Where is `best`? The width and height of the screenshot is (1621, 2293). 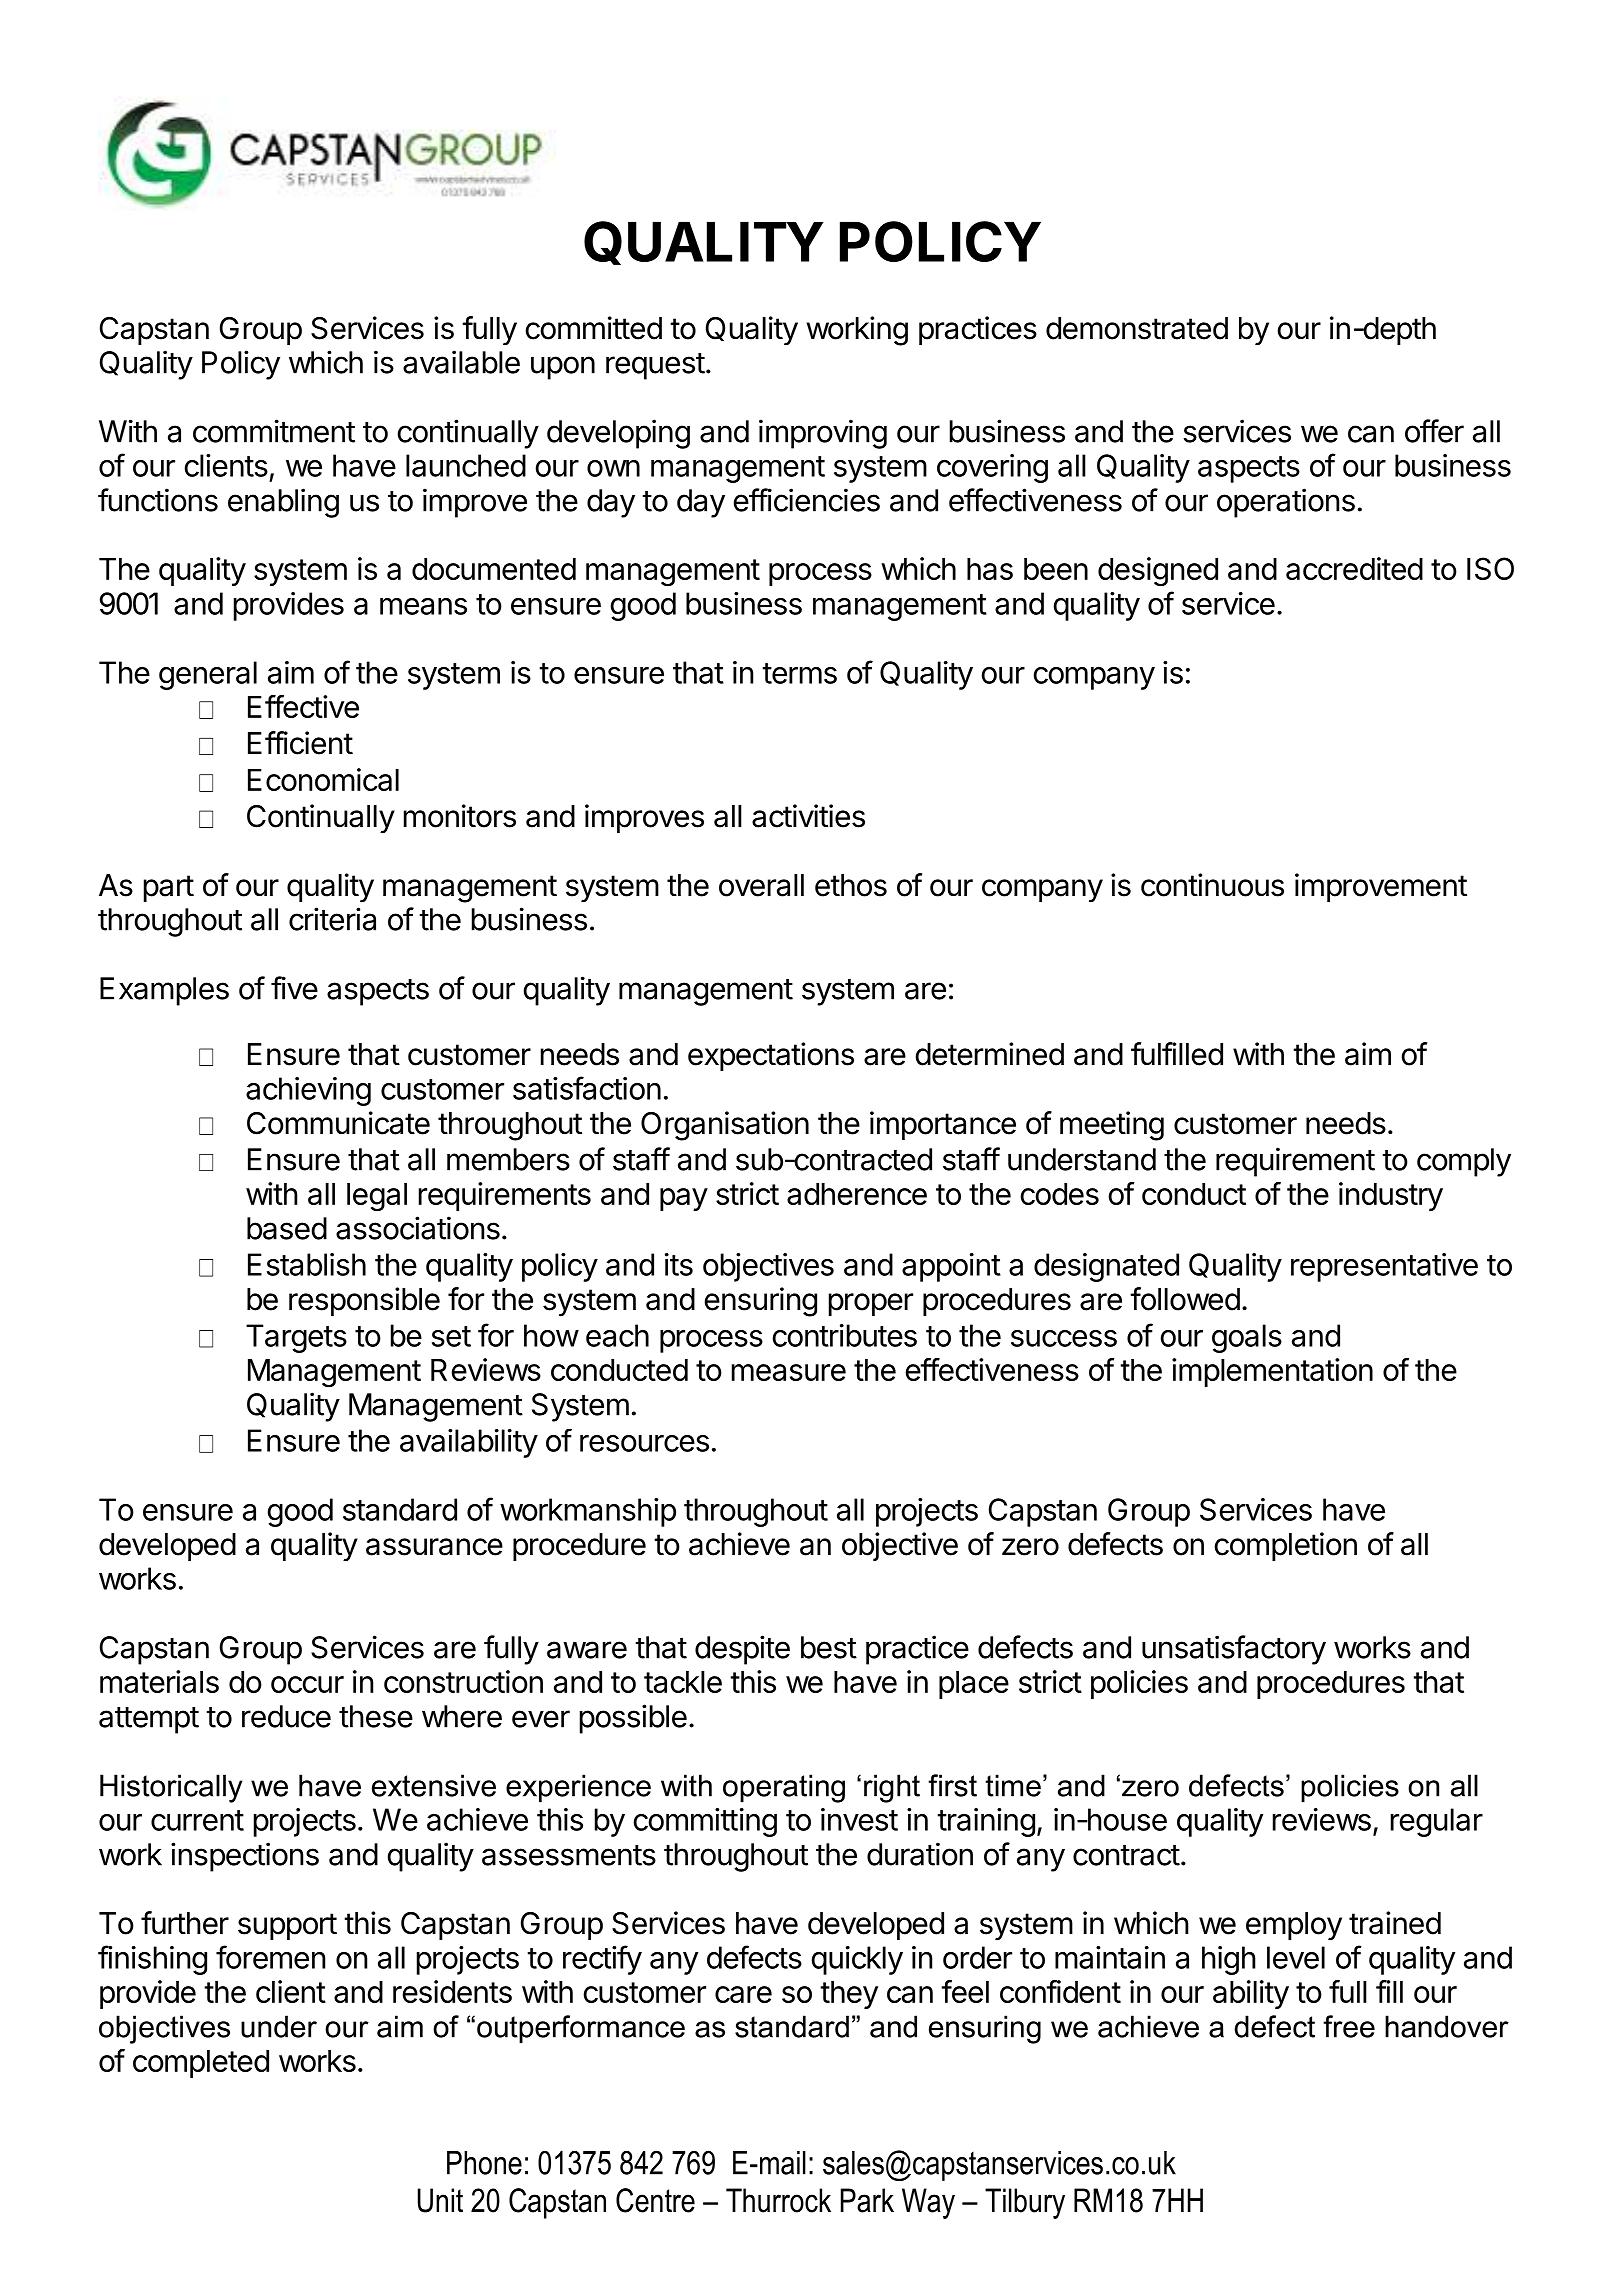
best is located at coordinates (829, 1647).
